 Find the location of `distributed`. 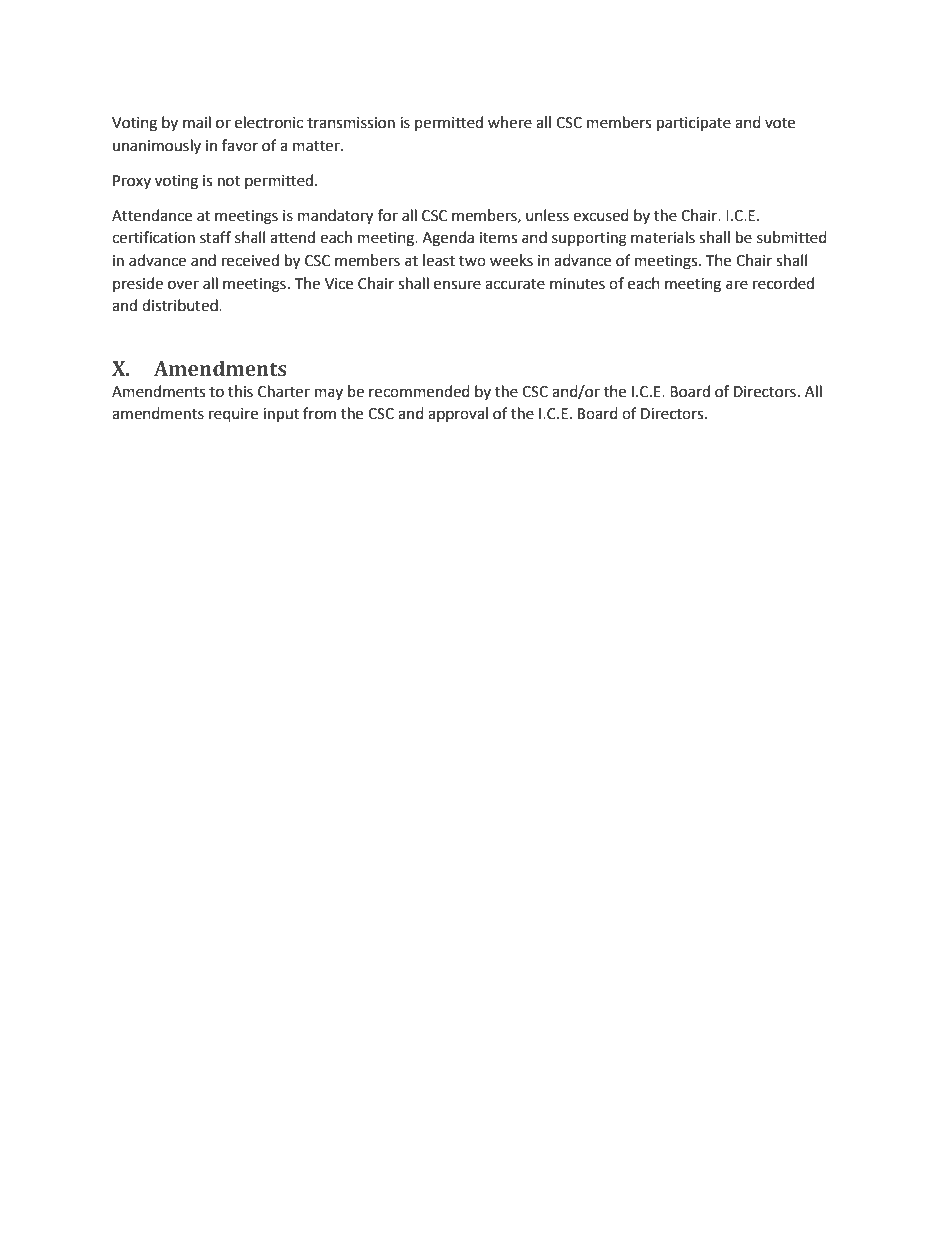

distributed is located at coordinates (181, 305).
